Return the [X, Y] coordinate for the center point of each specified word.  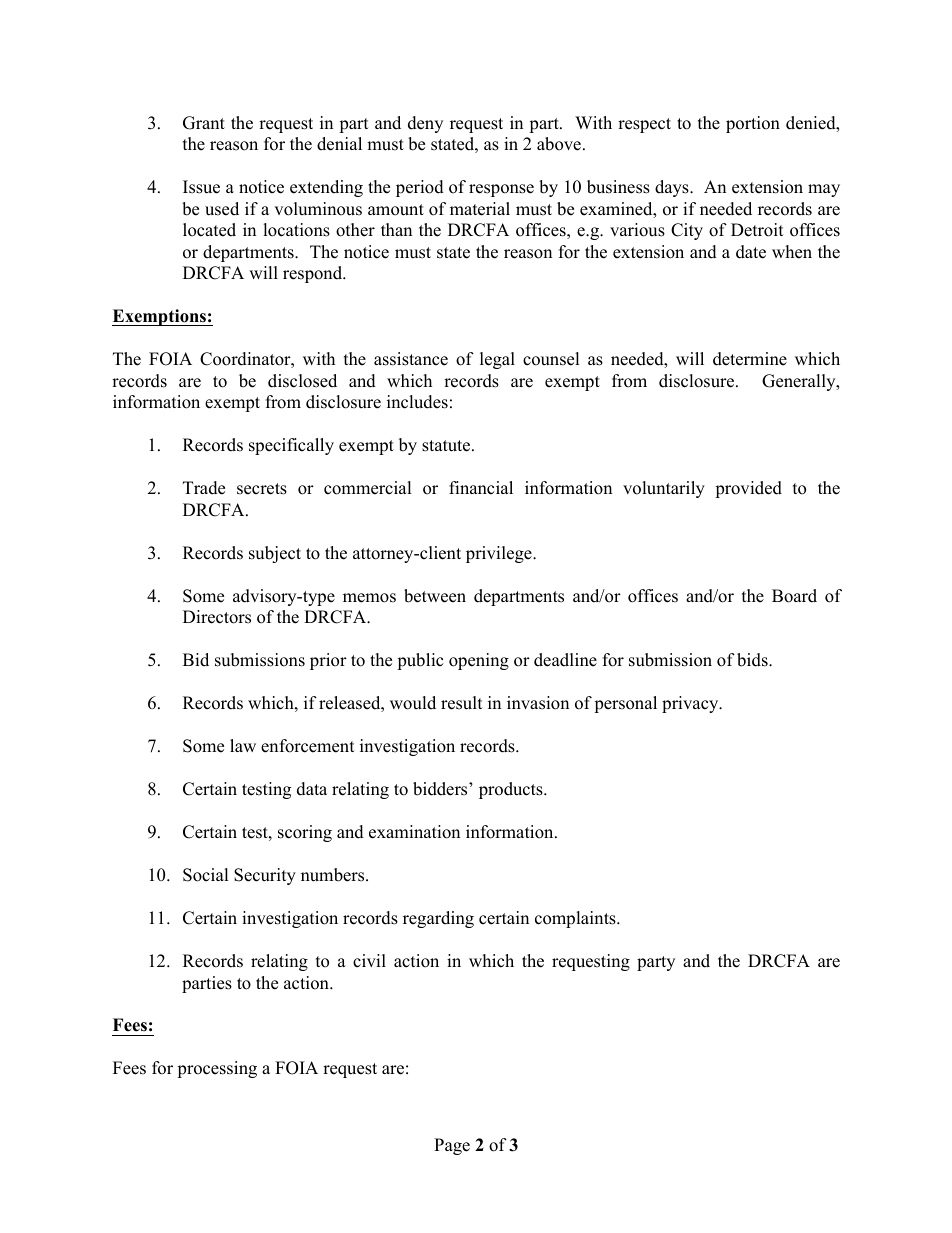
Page [452, 1146]
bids [753, 660]
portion [753, 124]
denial [339, 144]
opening [479, 661]
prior [328, 661]
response [501, 190]
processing [217, 1069]
